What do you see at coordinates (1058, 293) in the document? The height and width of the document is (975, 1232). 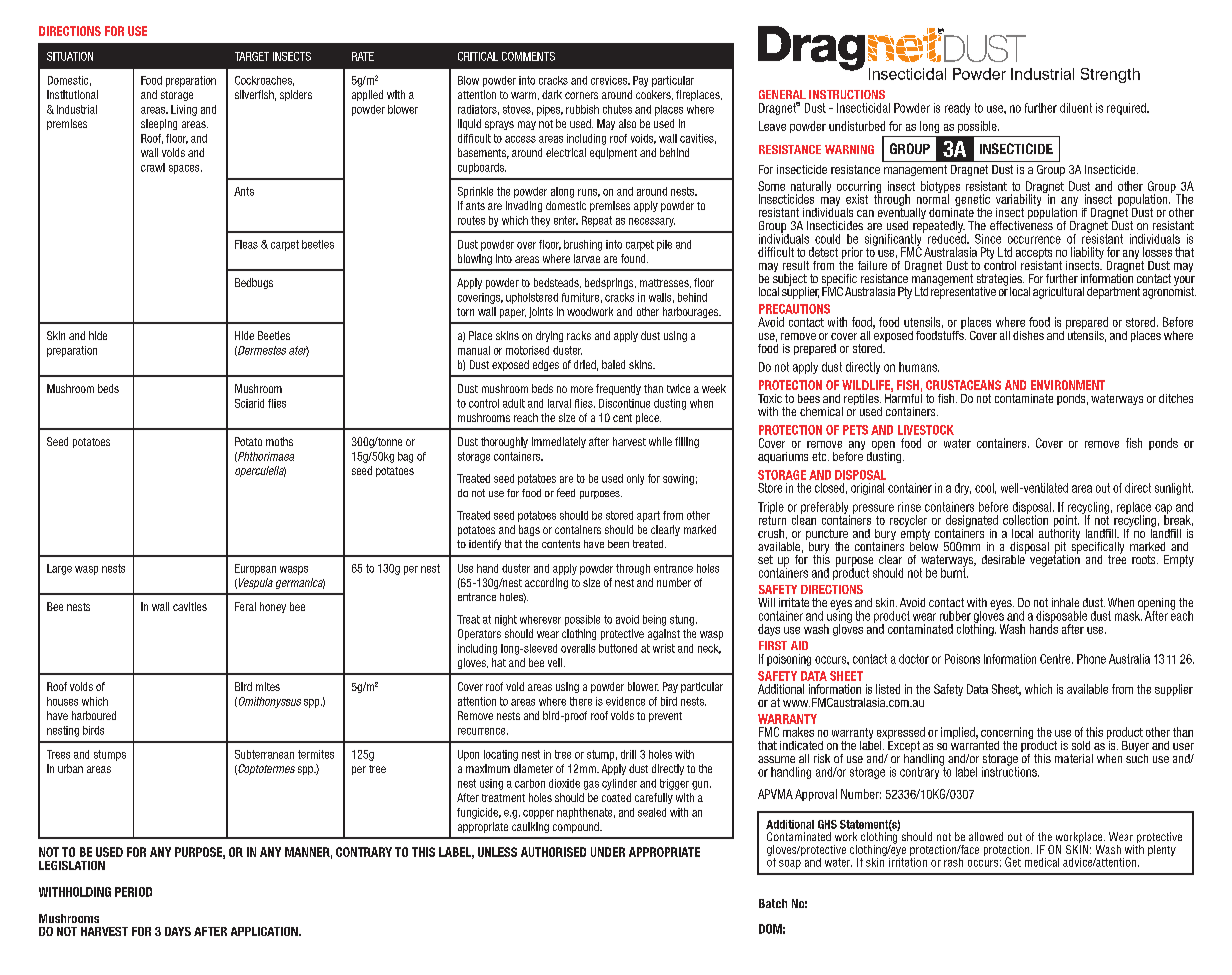 I see `agricultural` at bounding box center [1058, 293].
